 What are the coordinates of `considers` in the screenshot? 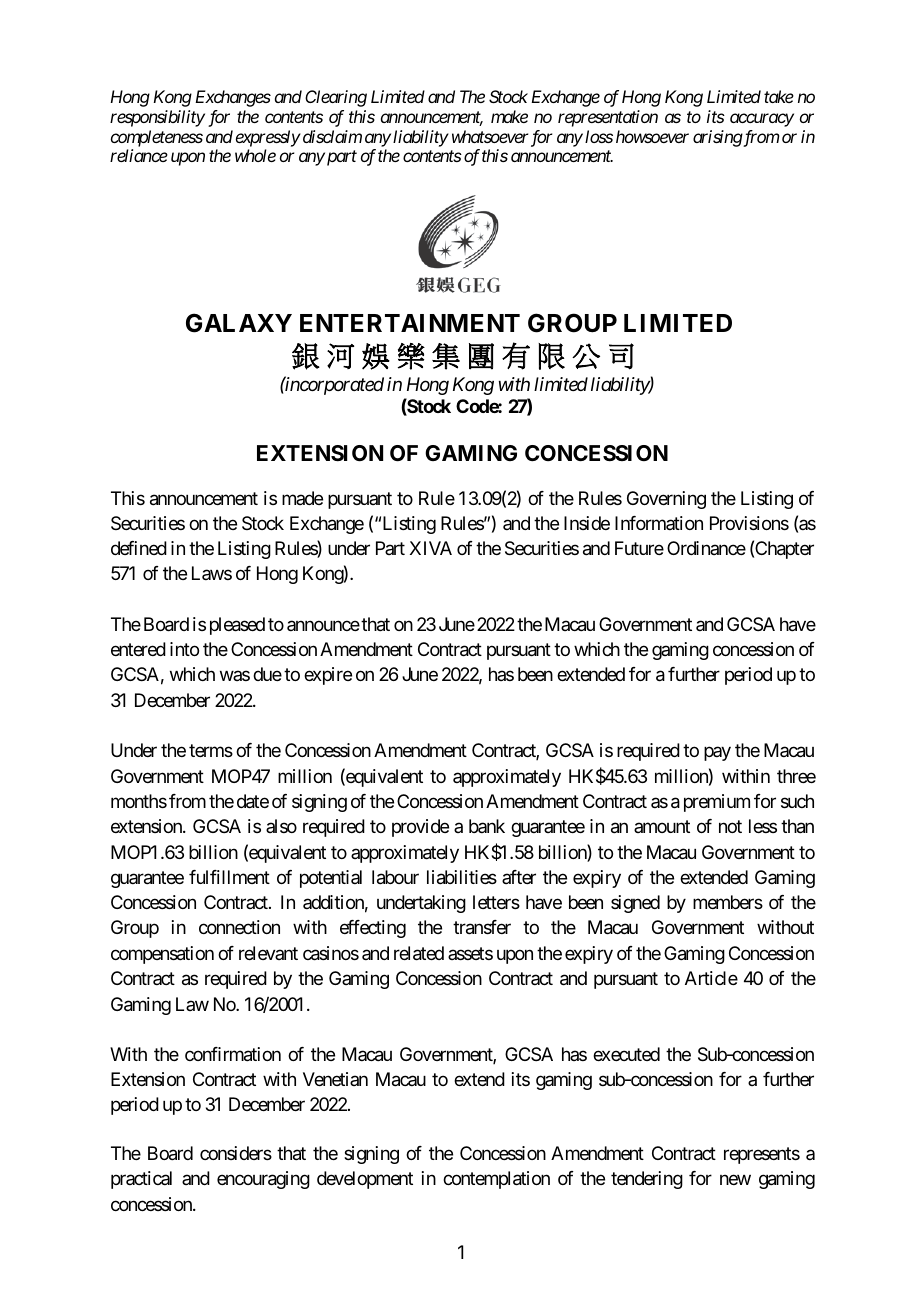 It's located at (236, 1153).
